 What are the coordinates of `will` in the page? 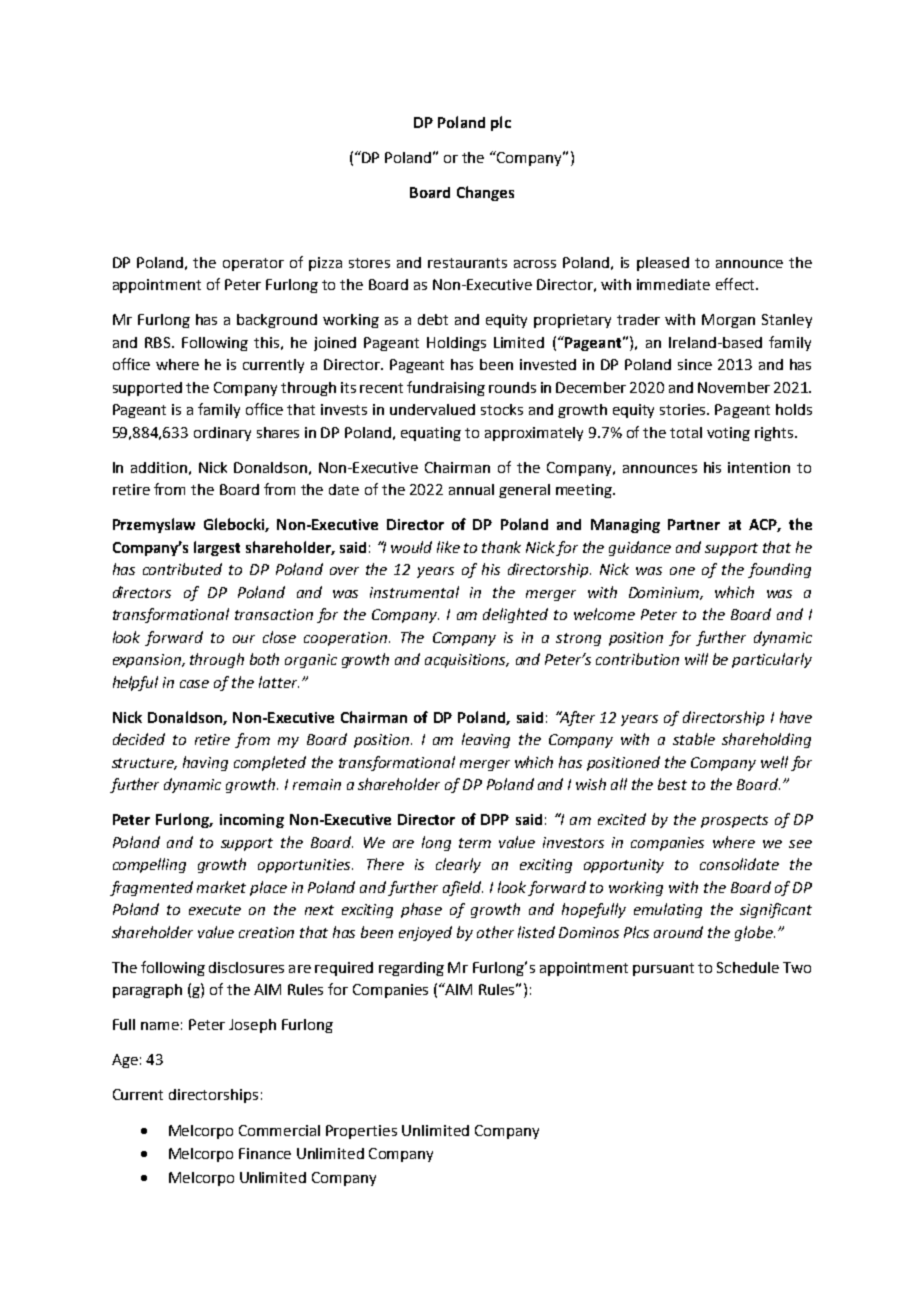 It's located at (696, 659).
